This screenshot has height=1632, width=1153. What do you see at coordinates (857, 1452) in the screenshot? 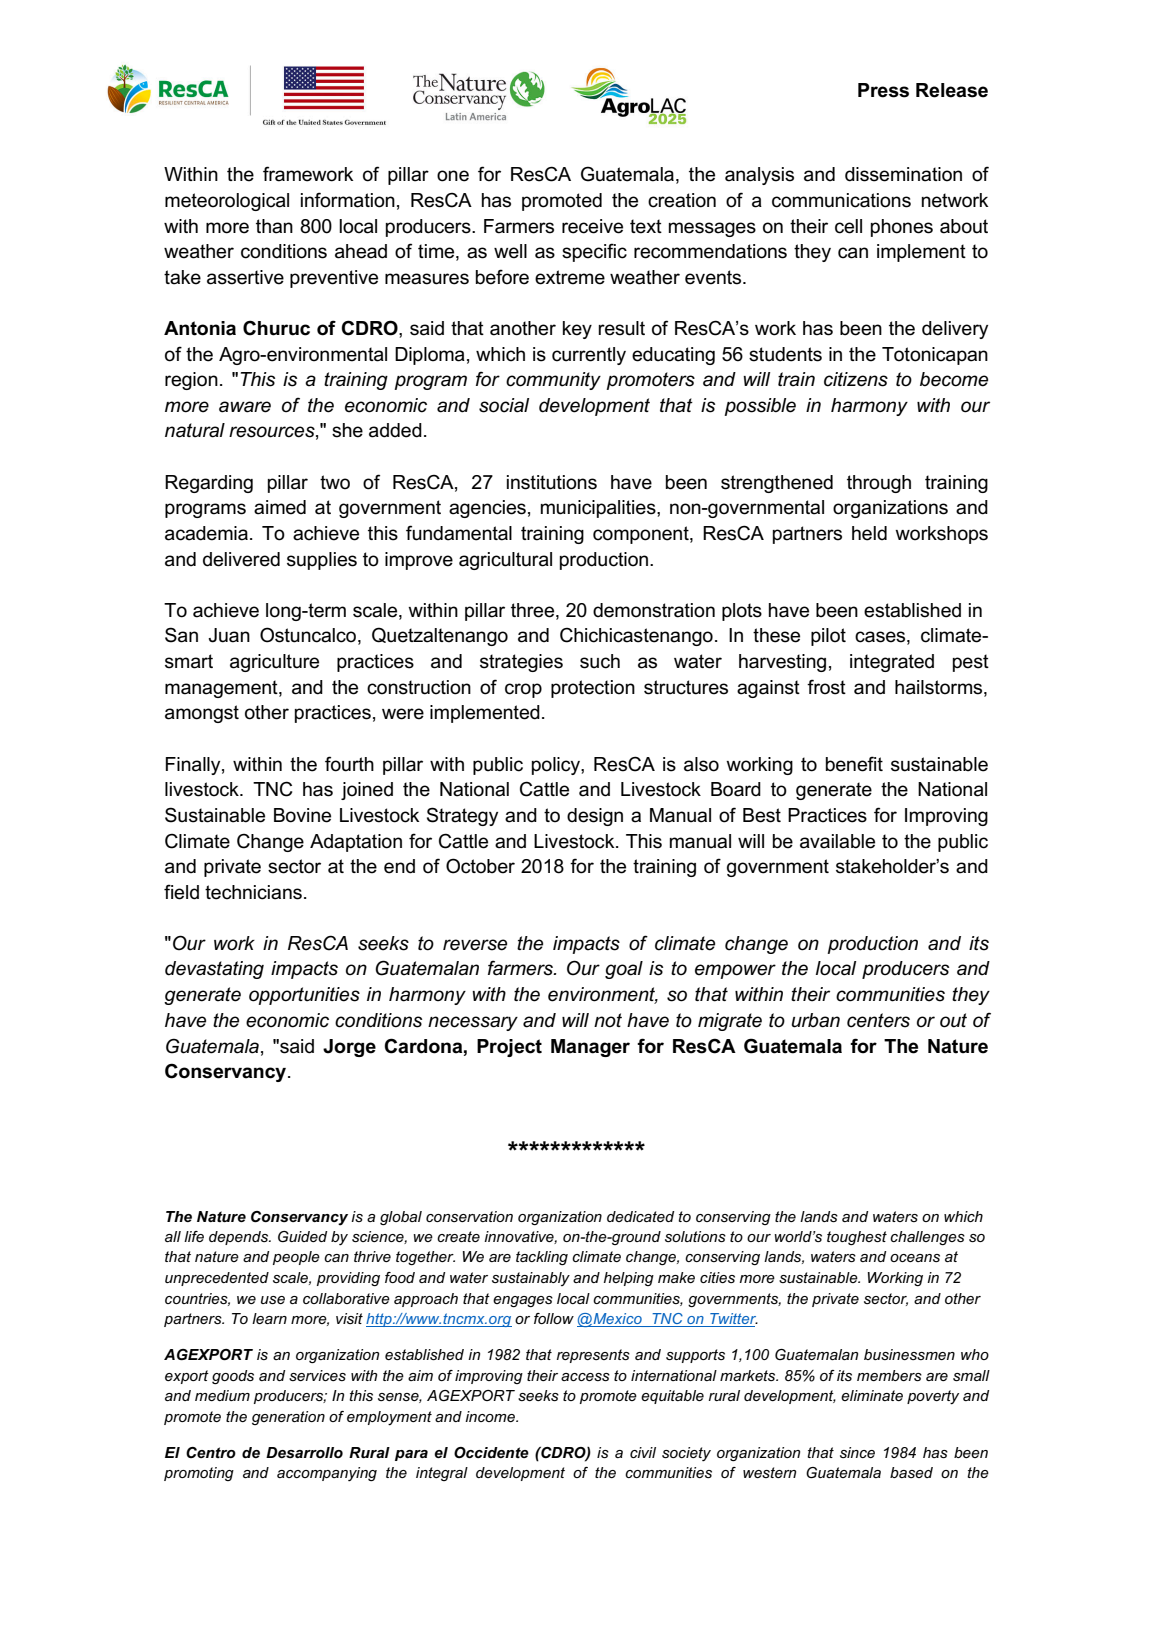
I see `since` at bounding box center [857, 1452].
